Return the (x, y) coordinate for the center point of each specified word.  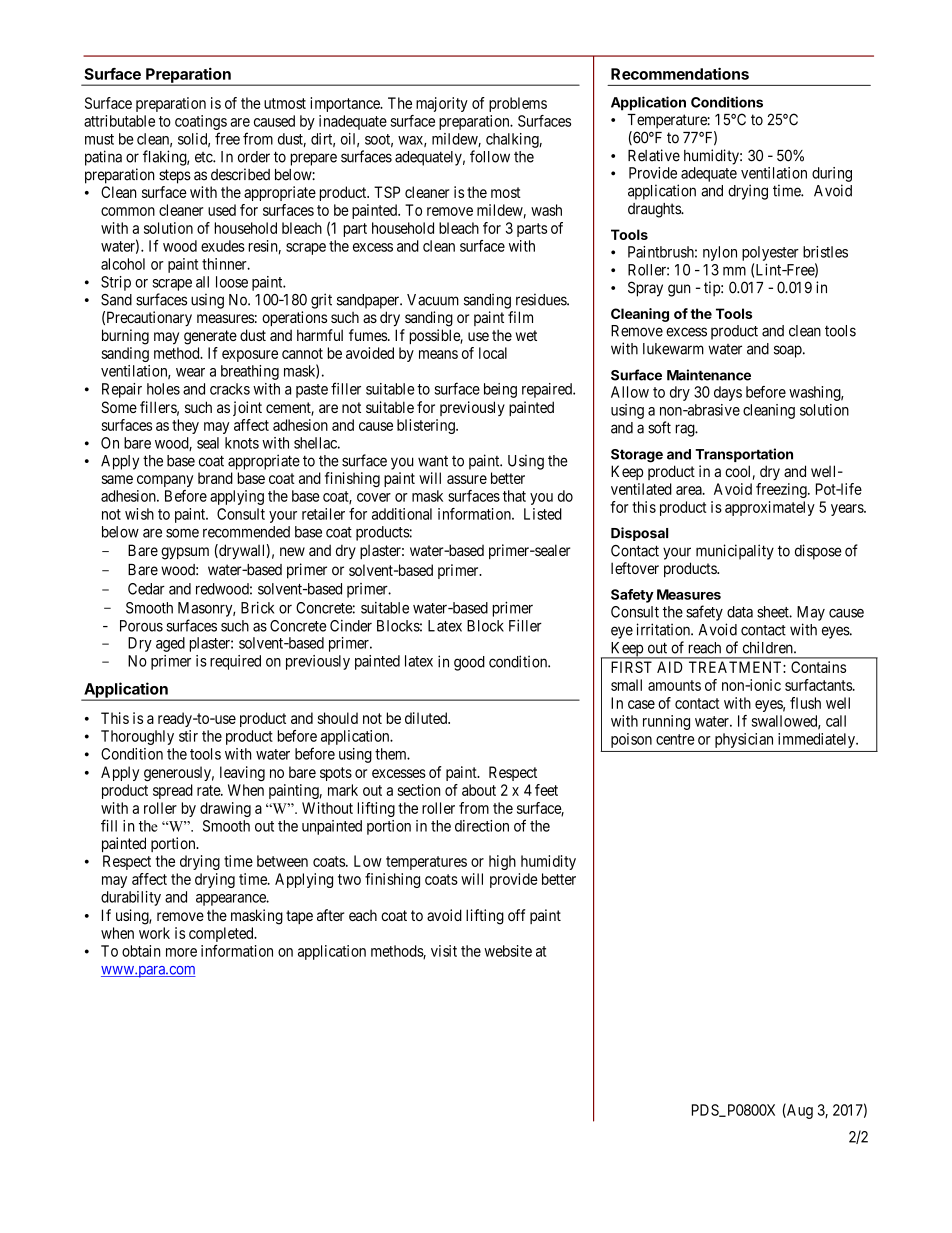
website (508, 951)
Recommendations (680, 73)
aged (170, 644)
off (517, 915)
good (469, 663)
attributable (119, 121)
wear (190, 372)
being (500, 390)
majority (442, 104)
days (728, 393)
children (769, 647)
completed (222, 934)
